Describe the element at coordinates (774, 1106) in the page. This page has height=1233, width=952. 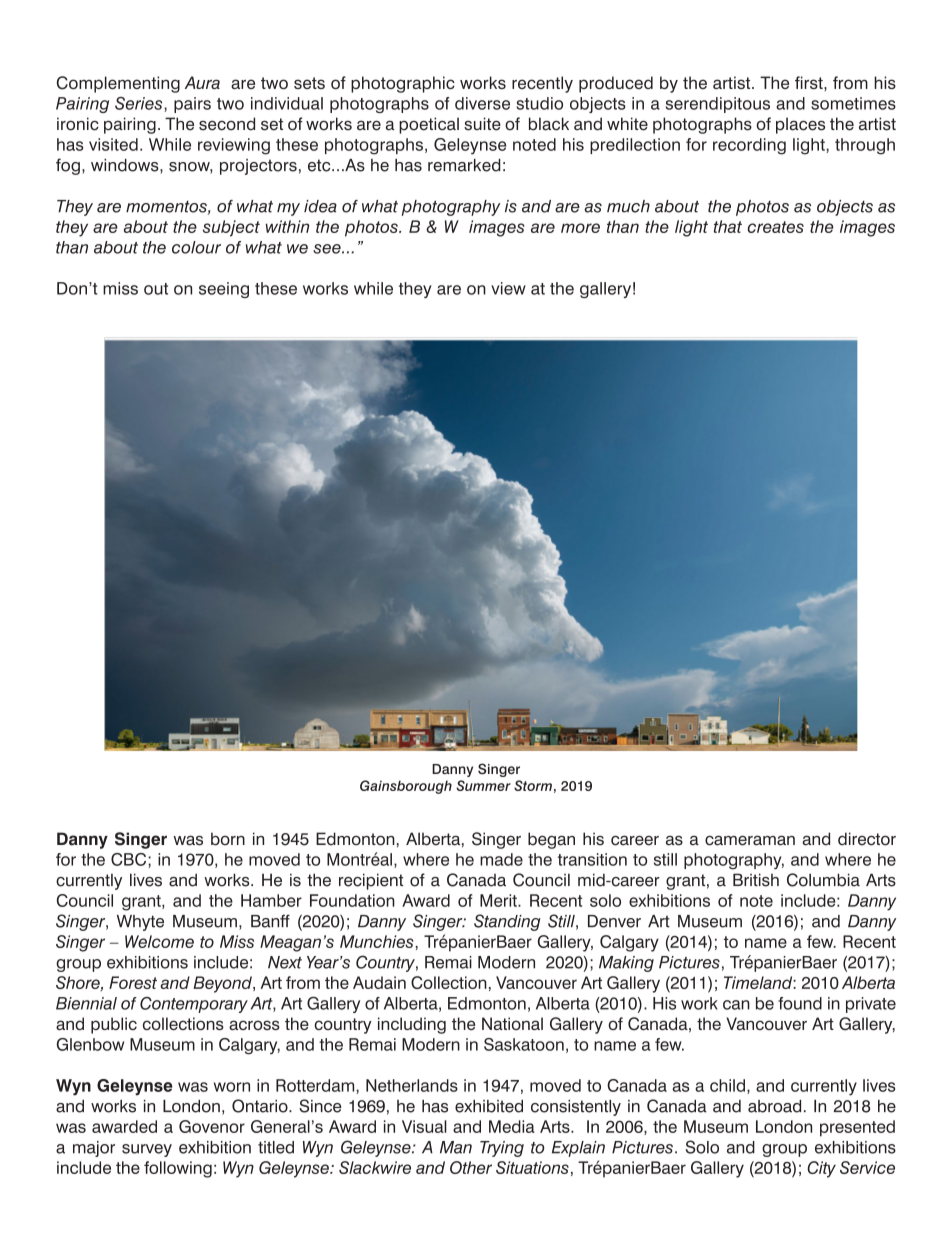
I see `abroad` at that location.
